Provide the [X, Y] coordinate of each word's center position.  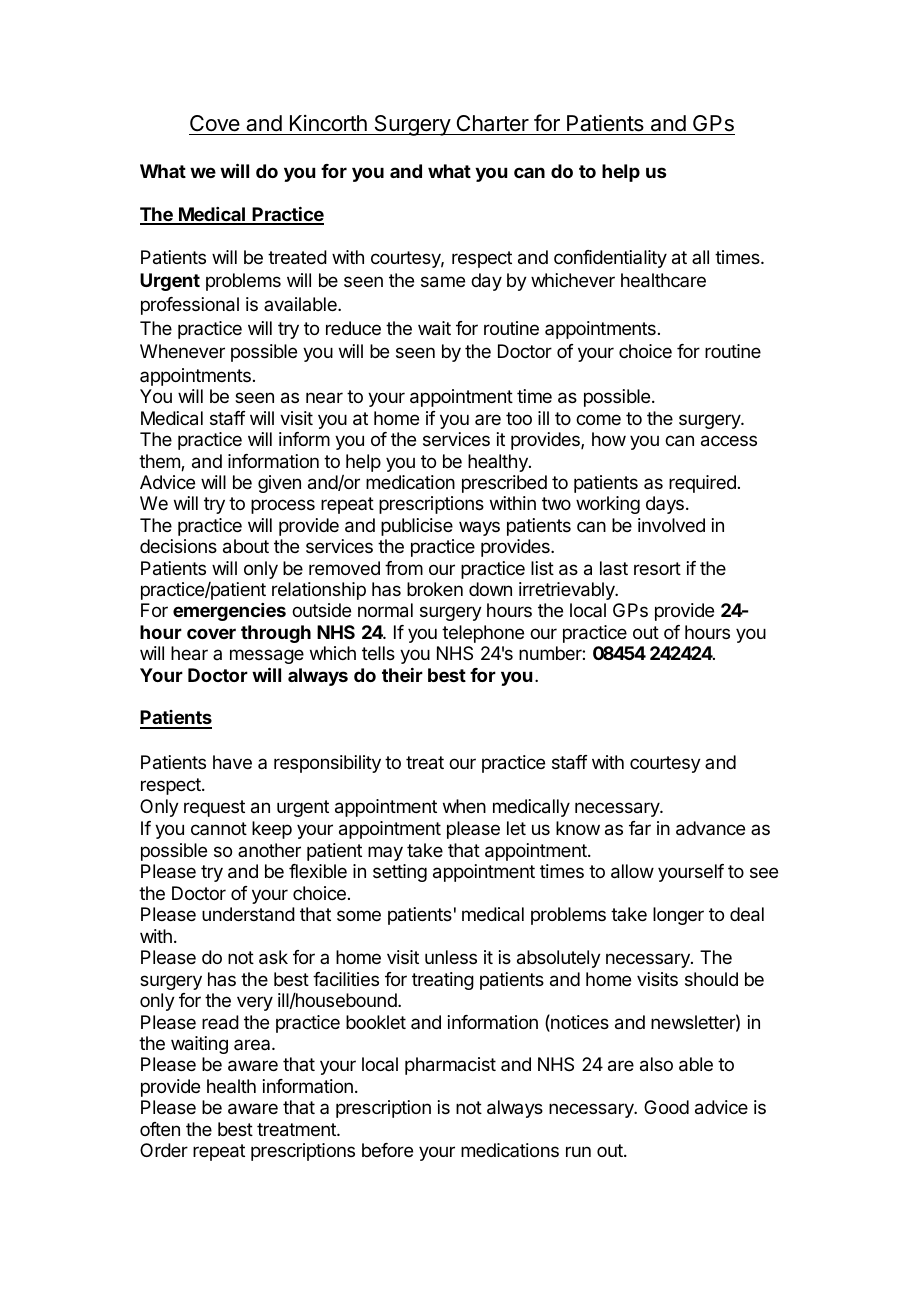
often [160, 1129]
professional [190, 306]
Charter [492, 125]
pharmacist [450, 1066]
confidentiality [610, 259]
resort [657, 568]
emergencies [229, 612]
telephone [483, 634]
